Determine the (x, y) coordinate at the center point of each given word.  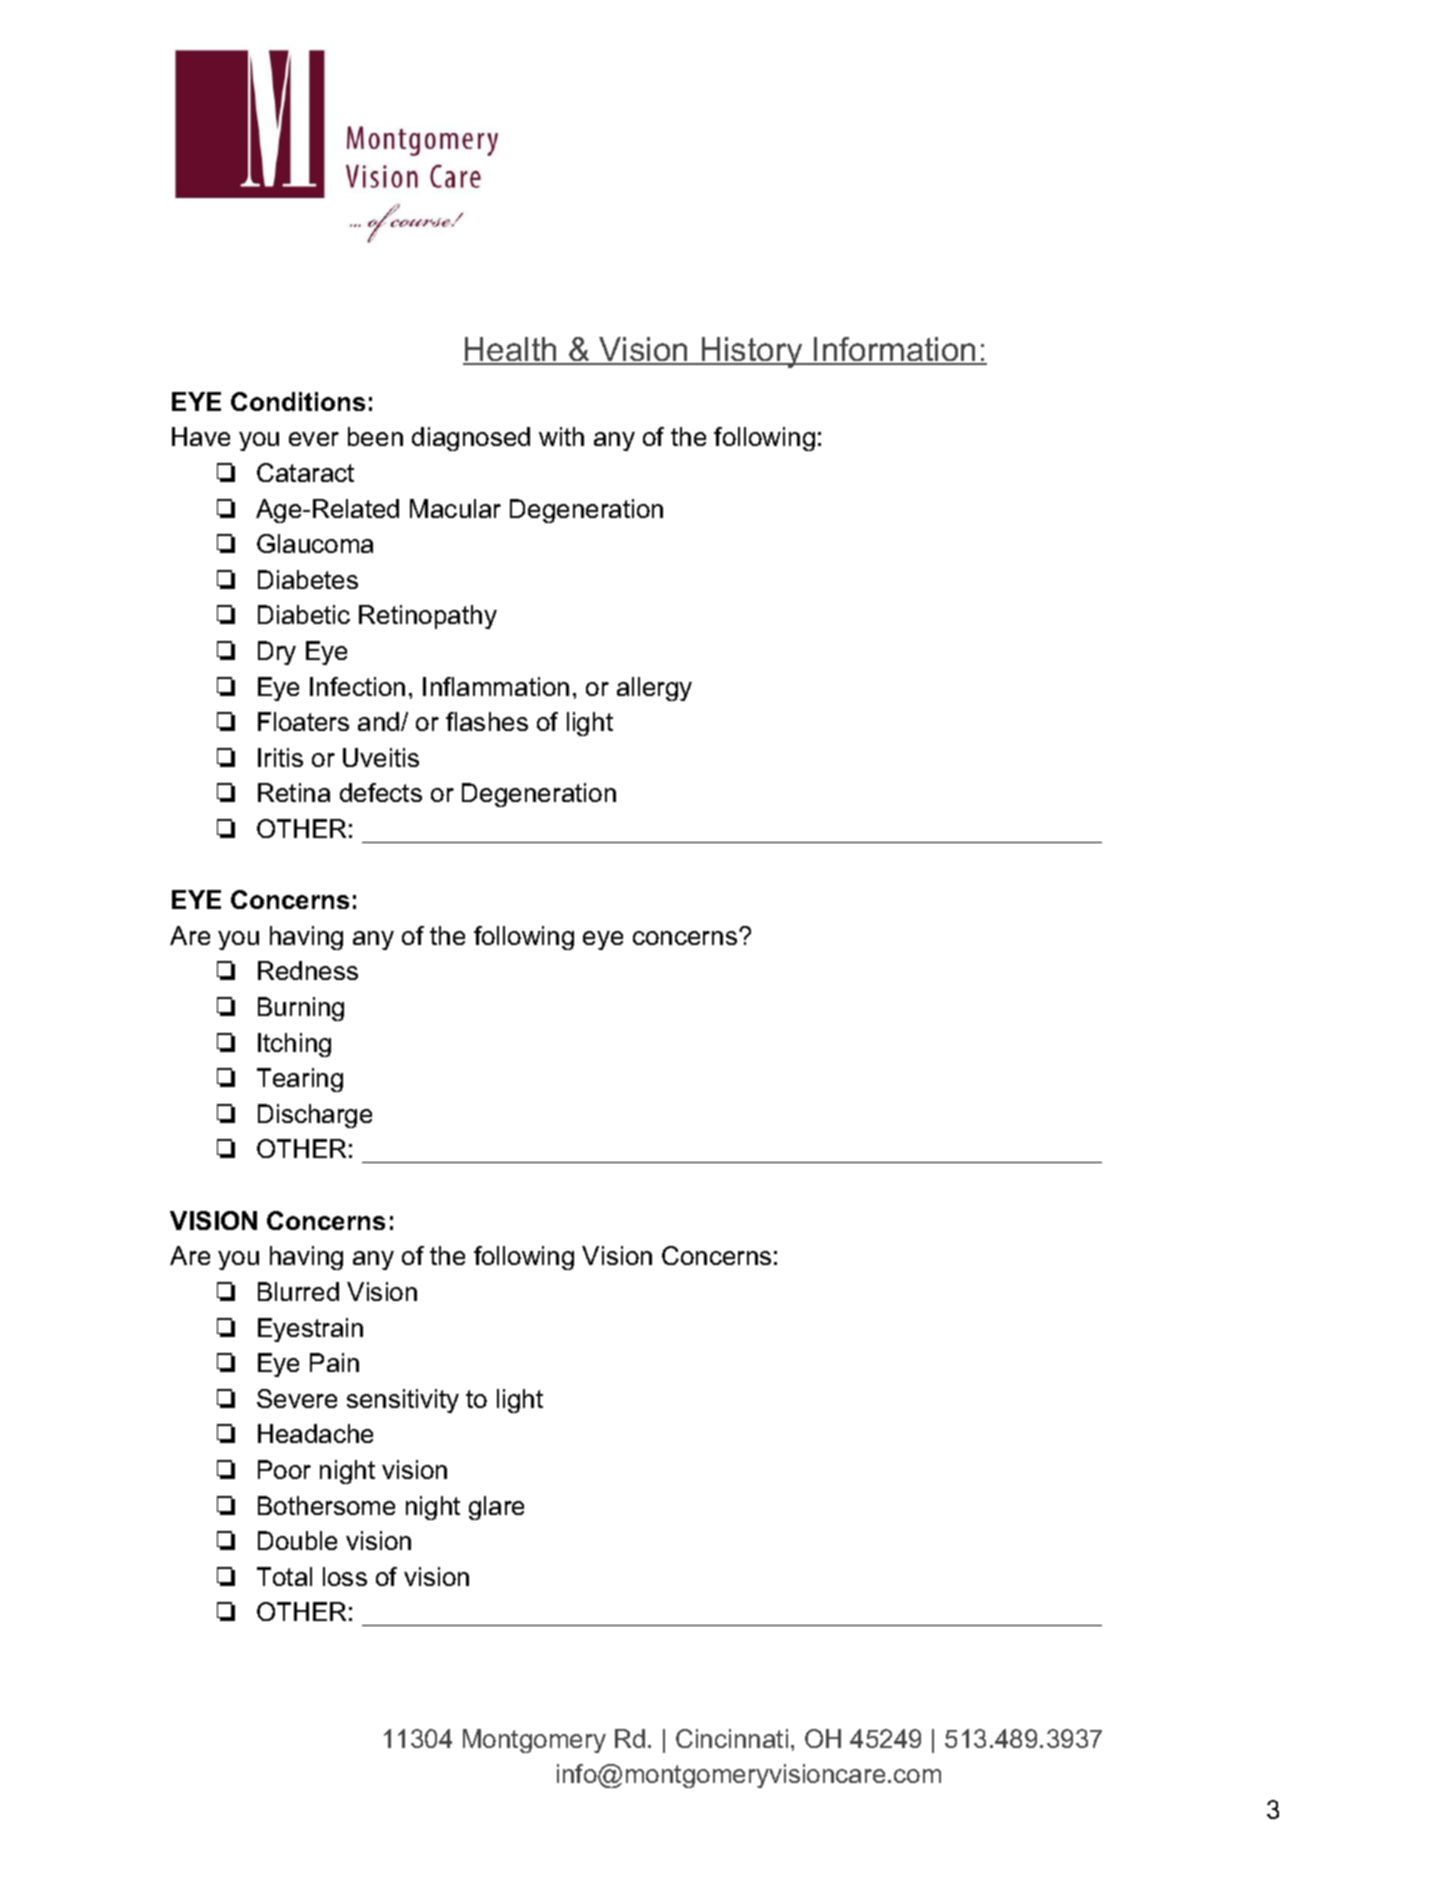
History (752, 352)
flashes (487, 721)
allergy (654, 689)
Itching (294, 1045)
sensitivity (403, 1401)
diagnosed (471, 439)
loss (345, 1576)
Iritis (280, 757)
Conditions (298, 401)
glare (496, 1508)
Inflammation (496, 686)
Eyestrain (310, 1330)
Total (284, 1576)
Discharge (315, 1116)
